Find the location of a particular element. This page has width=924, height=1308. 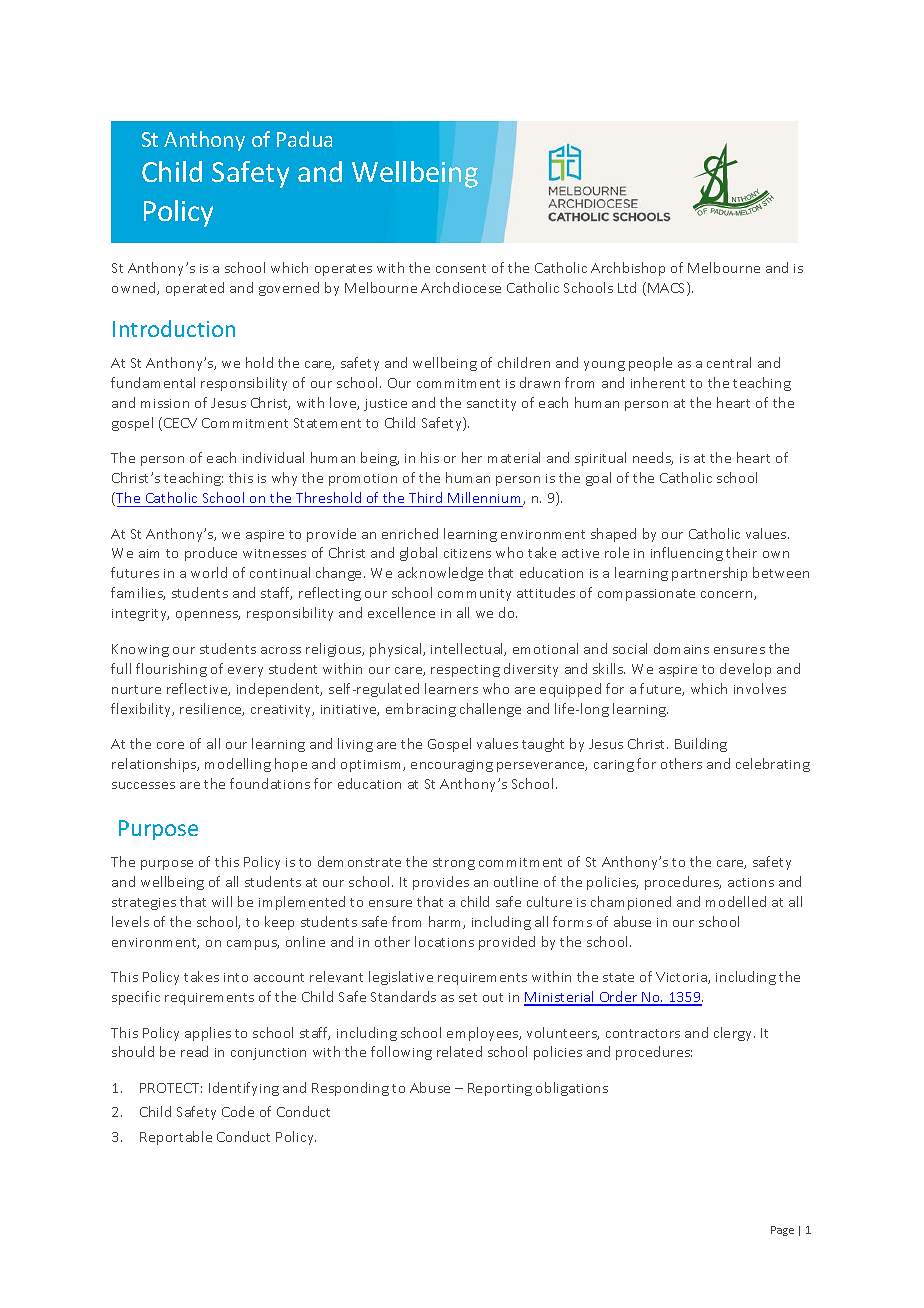

consent is located at coordinates (461, 268).
